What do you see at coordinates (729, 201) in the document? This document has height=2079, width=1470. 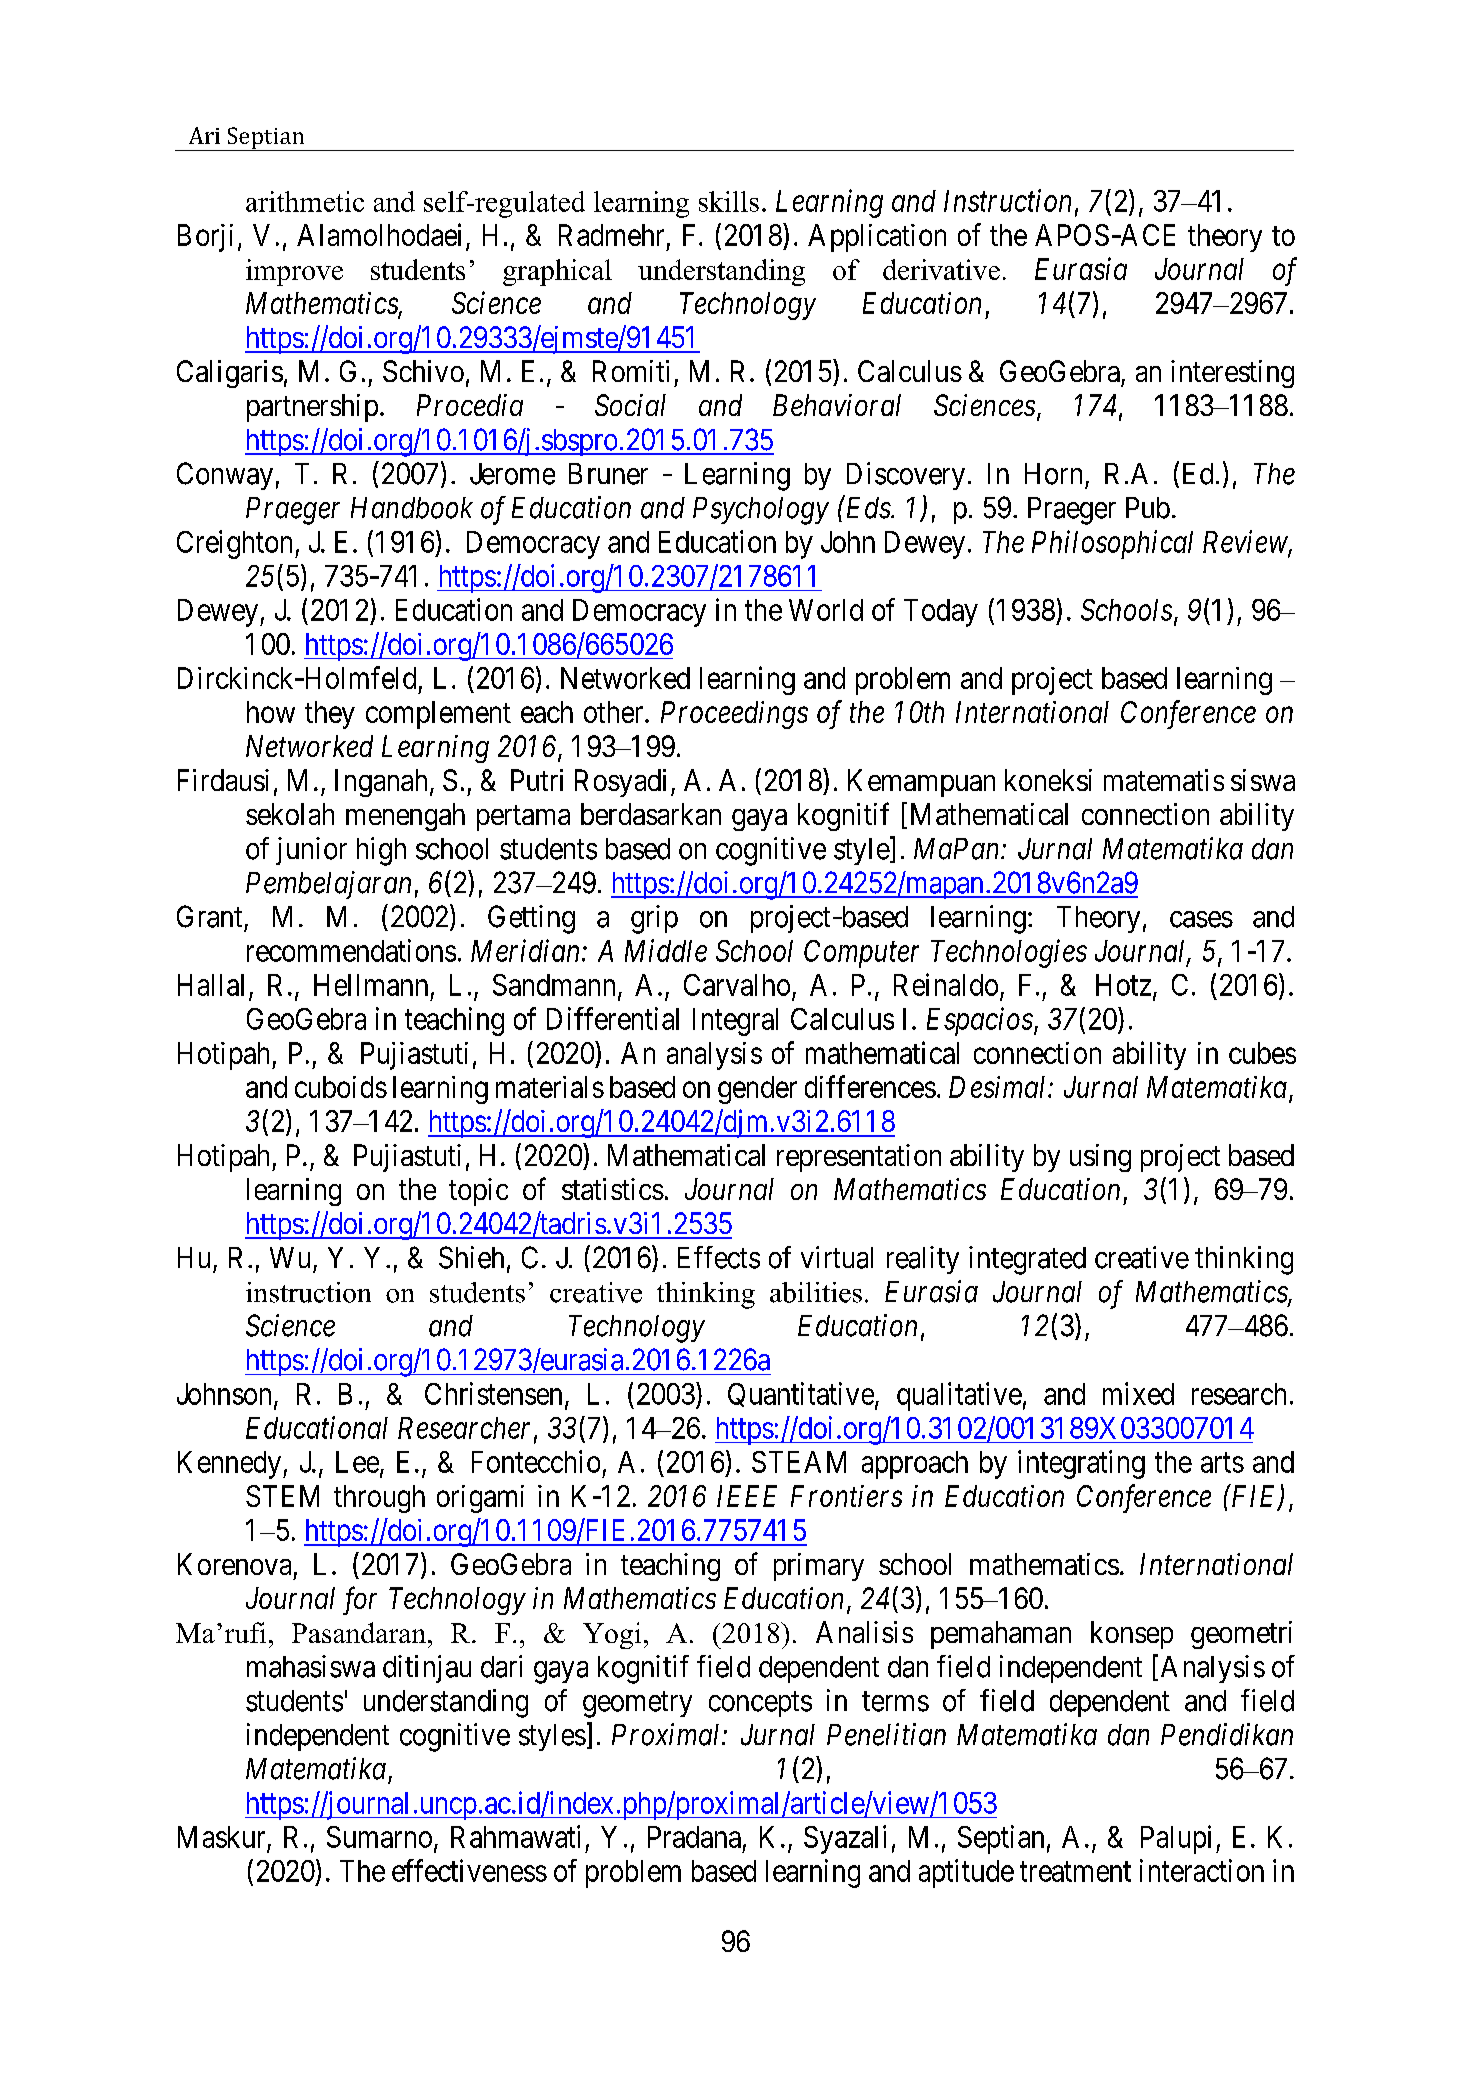 I see `skills` at bounding box center [729, 201].
